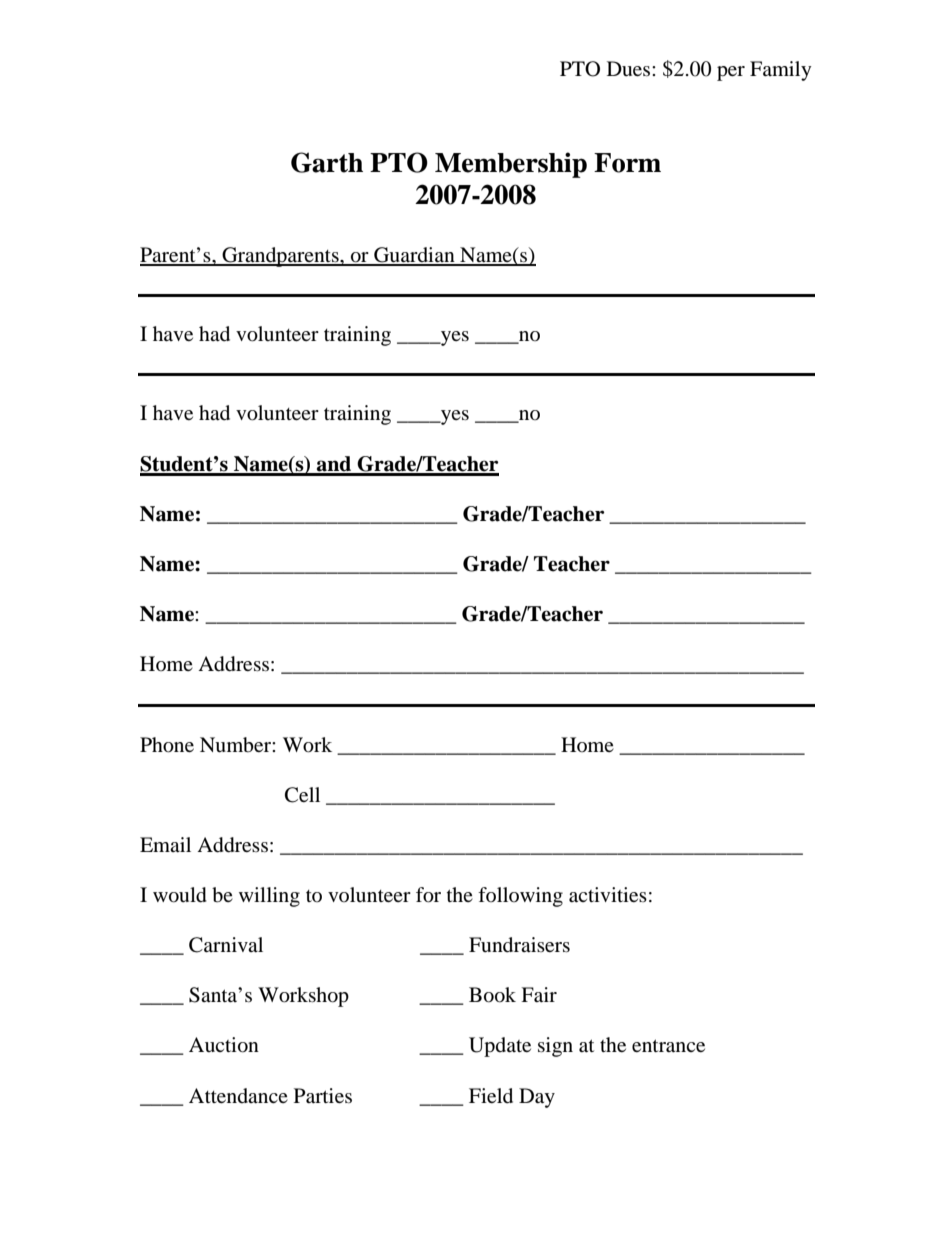  Describe the element at coordinates (165, 844) in the document. I see `Email` at that location.
